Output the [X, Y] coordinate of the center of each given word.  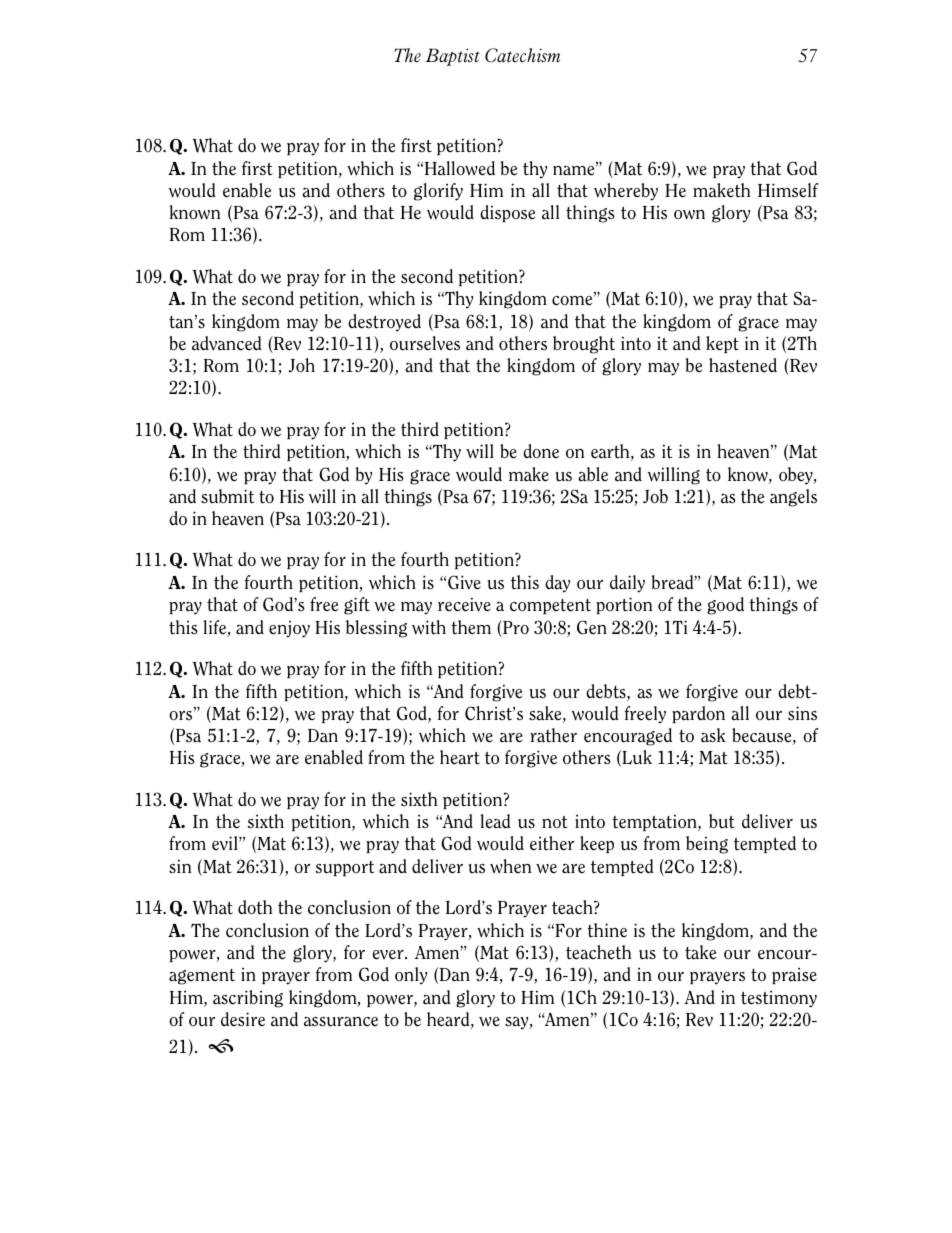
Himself [788, 190]
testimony [779, 999]
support [344, 868]
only [411, 976]
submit [227, 496]
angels [793, 498]
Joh [302, 365]
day [557, 584]
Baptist [453, 57]
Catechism [522, 55]
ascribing [248, 999]
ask [713, 735]
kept [722, 344]
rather [553, 735]
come [573, 300]
